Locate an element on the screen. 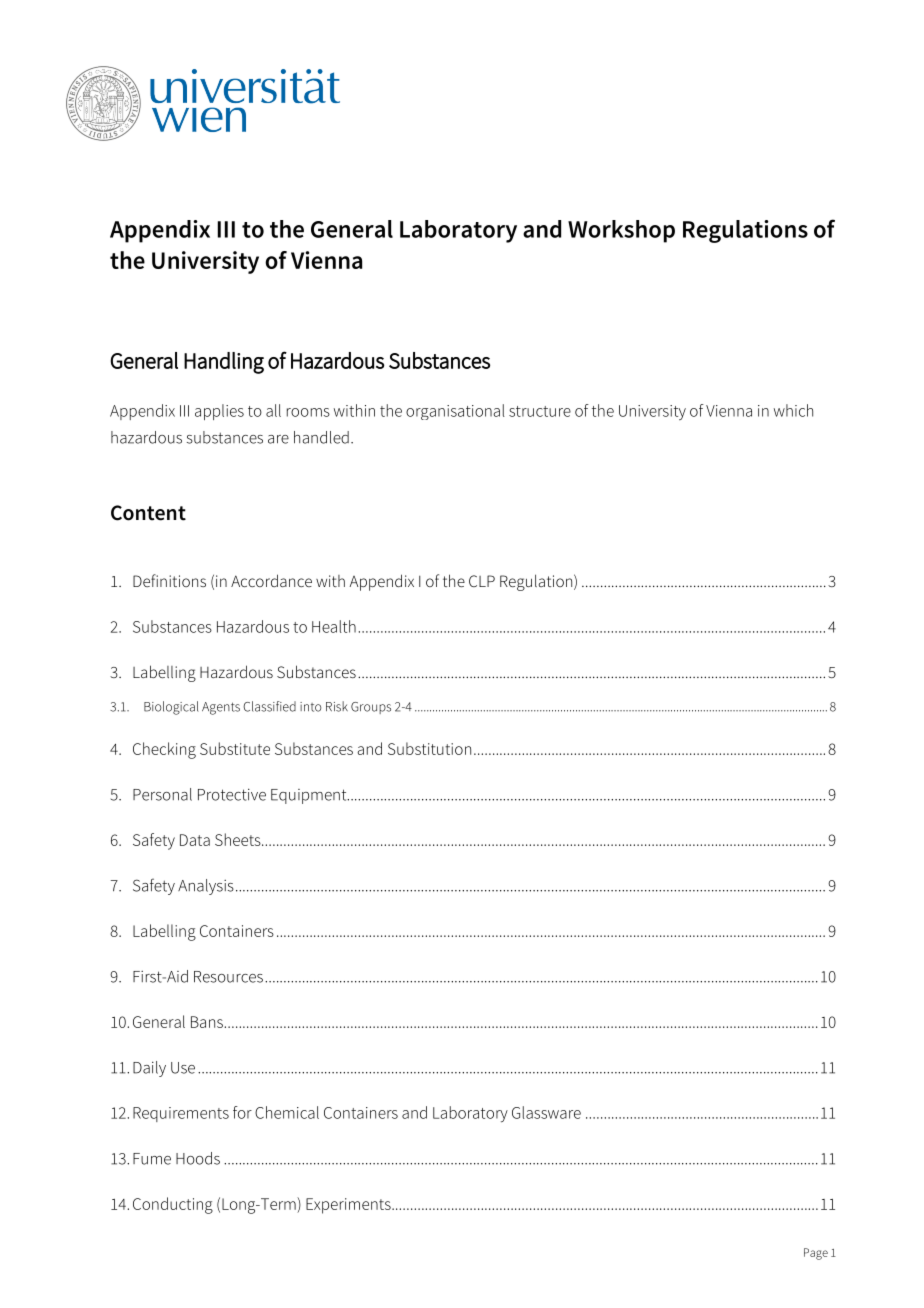  Chemical is located at coordinates (287, 1112).
